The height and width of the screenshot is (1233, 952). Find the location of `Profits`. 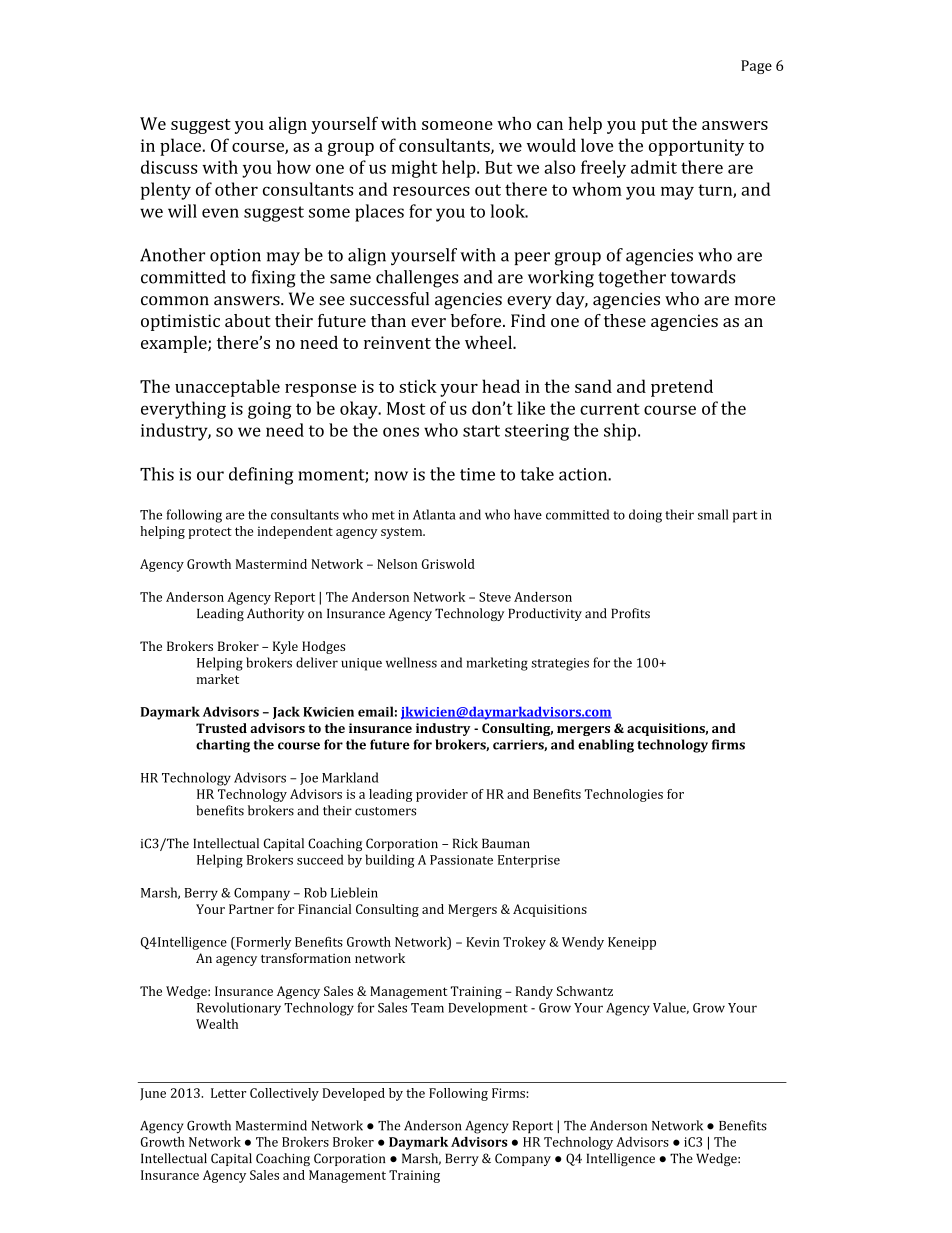

Profits is located at coordinates (630, 613).
